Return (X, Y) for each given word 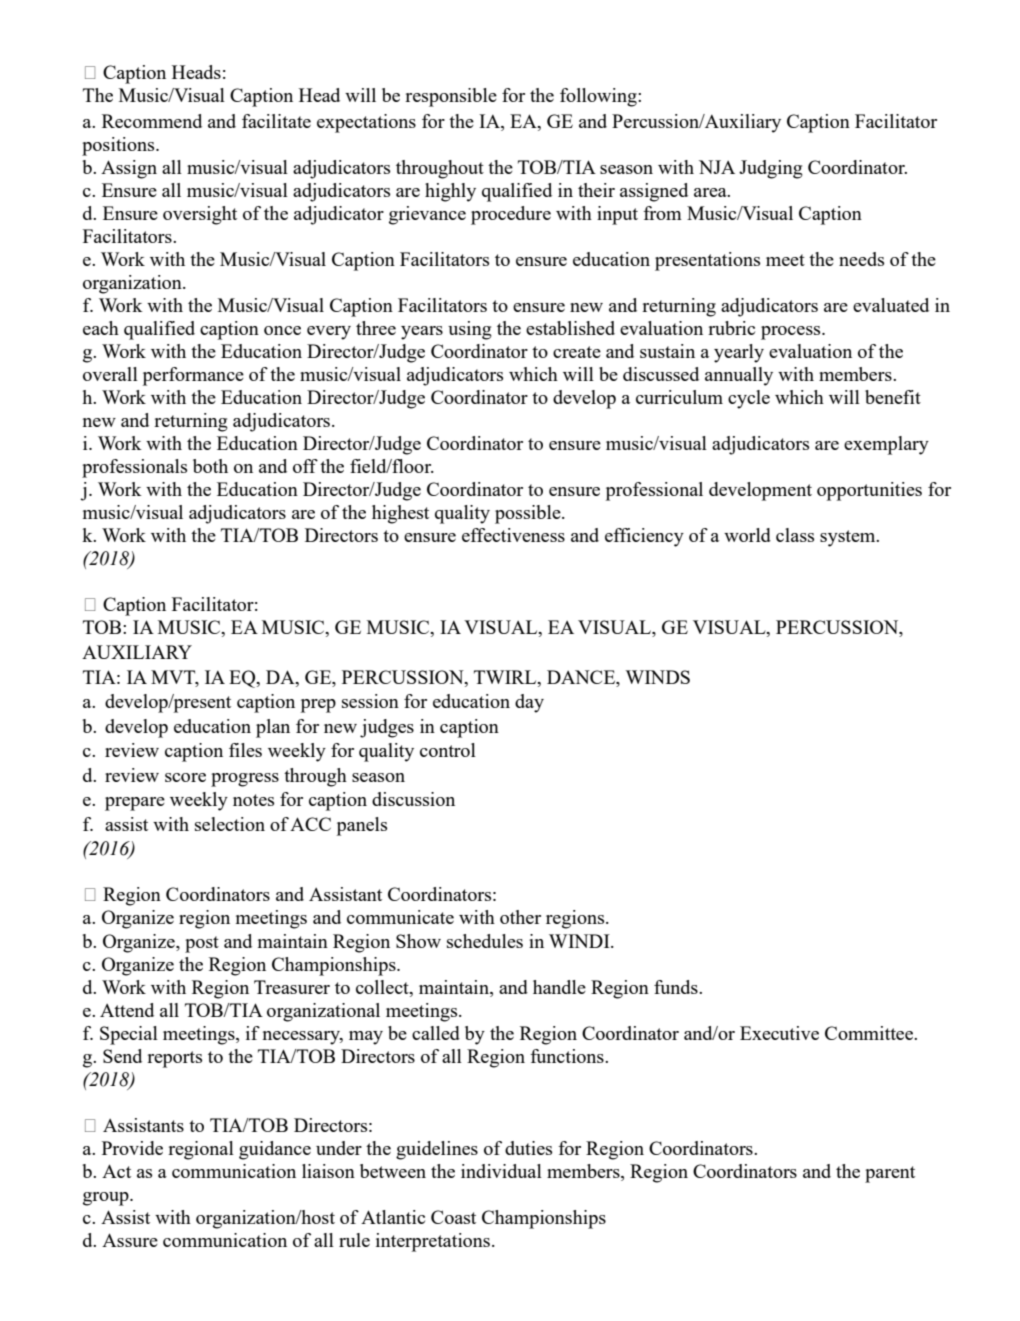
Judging (771, 169)
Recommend (152, 121)
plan (273, 728)
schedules (485, 941)
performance (193, 376)
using (470, 330)
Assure (130, 1240)
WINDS (657, 677)
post (202, 944)
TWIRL (506, 677)
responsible (451, 97)
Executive (779, 1033)
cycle (749, 399)
